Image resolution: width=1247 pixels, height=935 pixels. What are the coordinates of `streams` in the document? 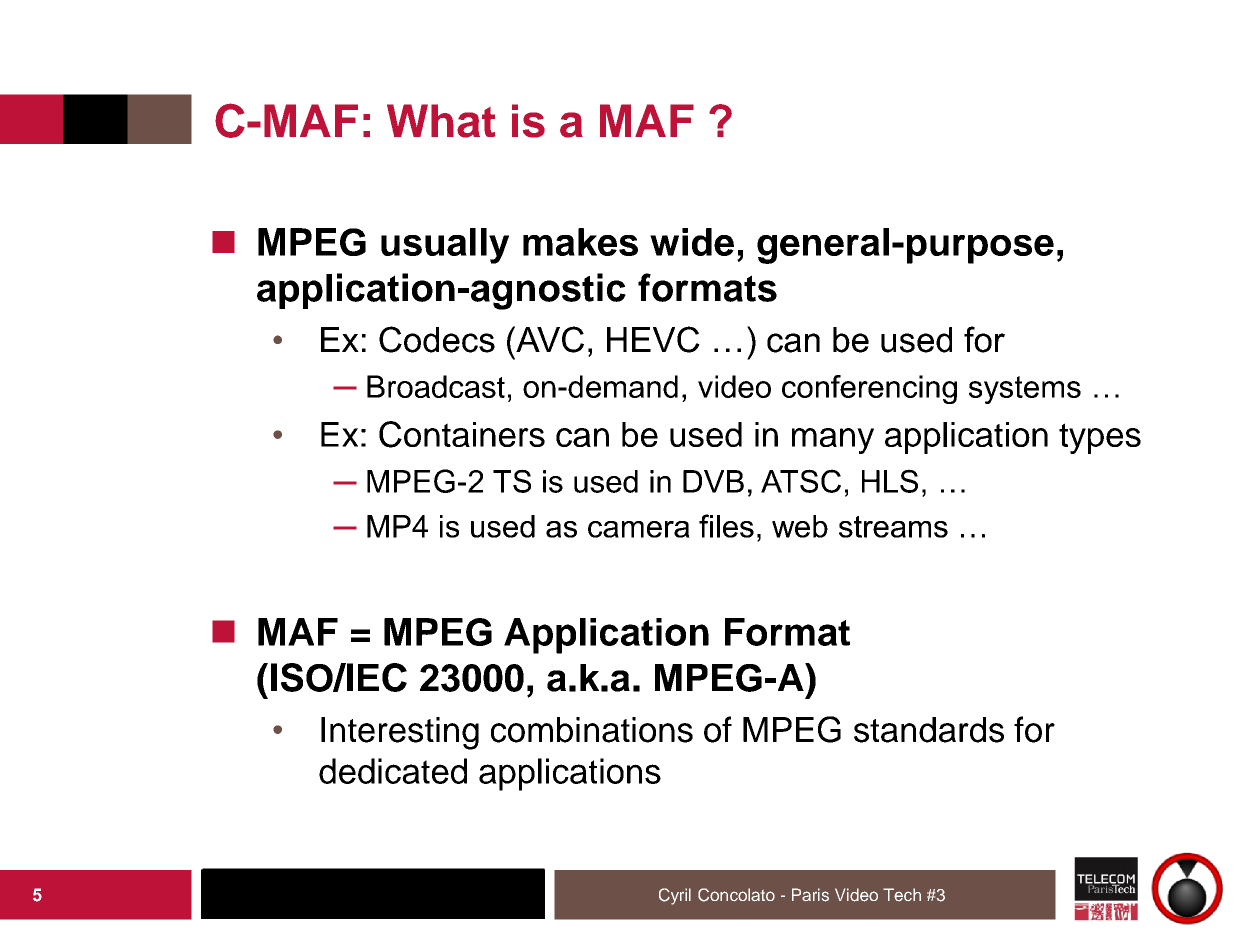 It's located at (893, 527).
